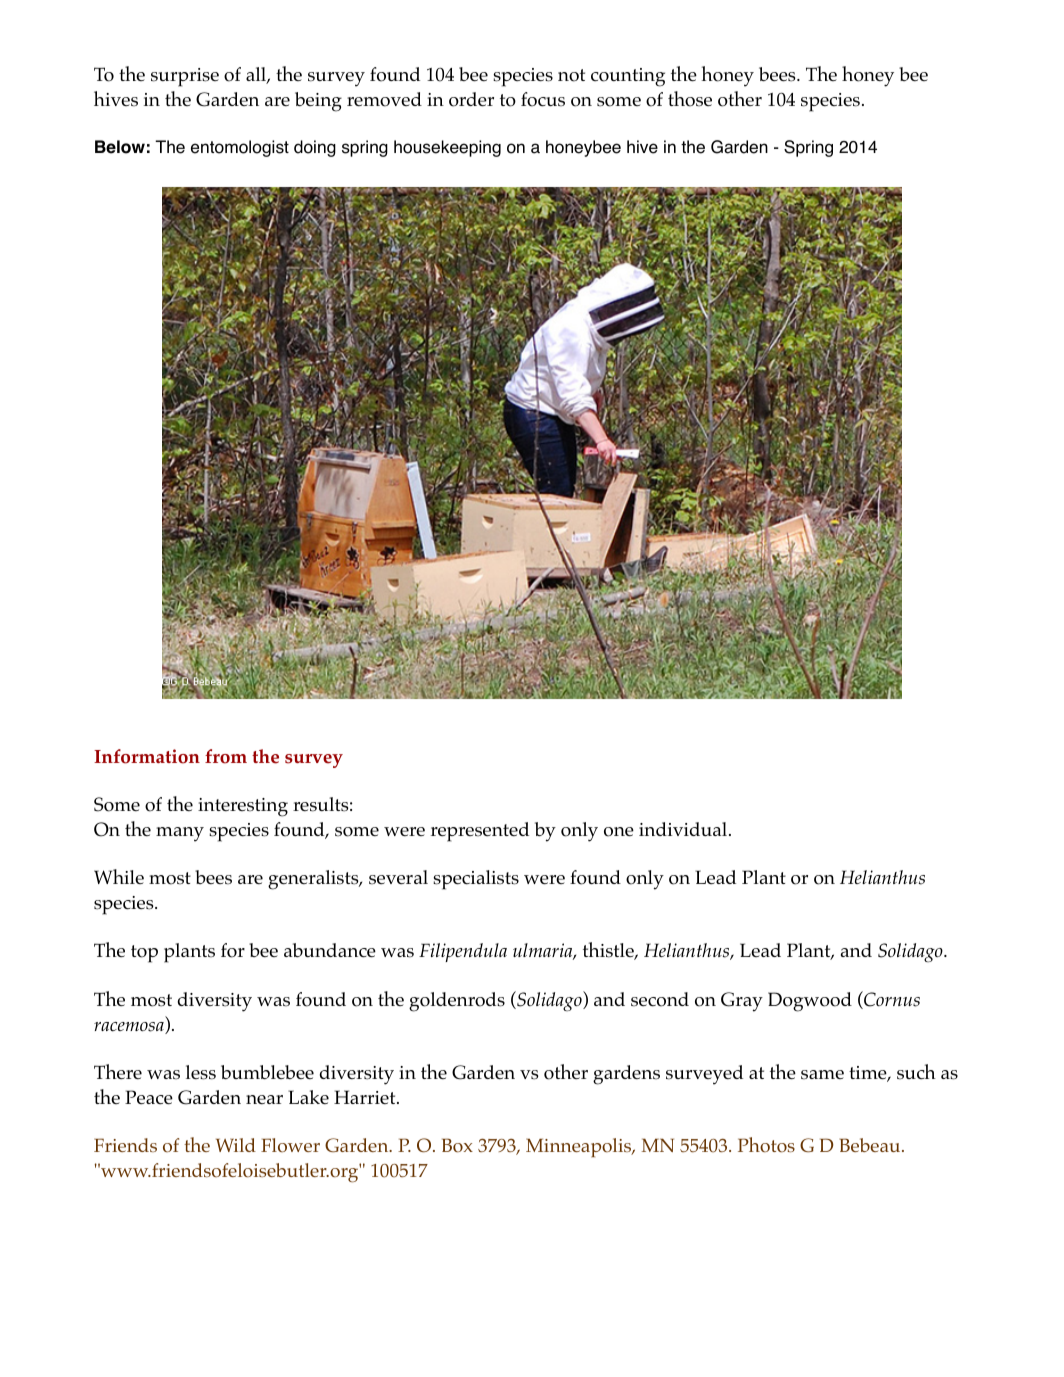  I want to click on from, so click(226, 756).
